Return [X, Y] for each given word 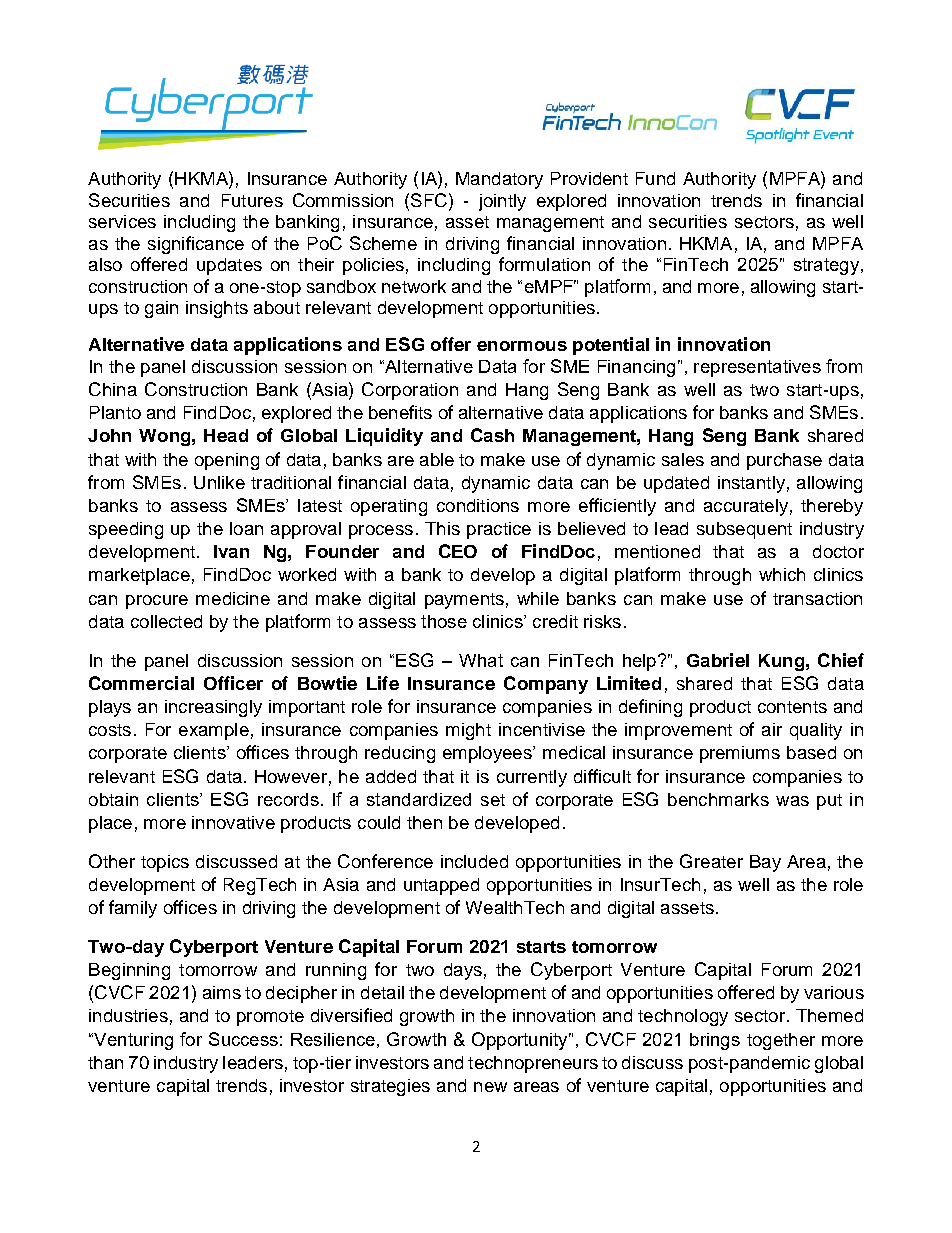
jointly [502, 202]
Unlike [219, 482]
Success [243, 1039]
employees [488, 754]
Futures [252, 200]
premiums [740, 754]
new [490, 1087]
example [214, 731]
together [781, 1041]
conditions [478, 505]
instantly [751, 484]
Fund [655, 178]
